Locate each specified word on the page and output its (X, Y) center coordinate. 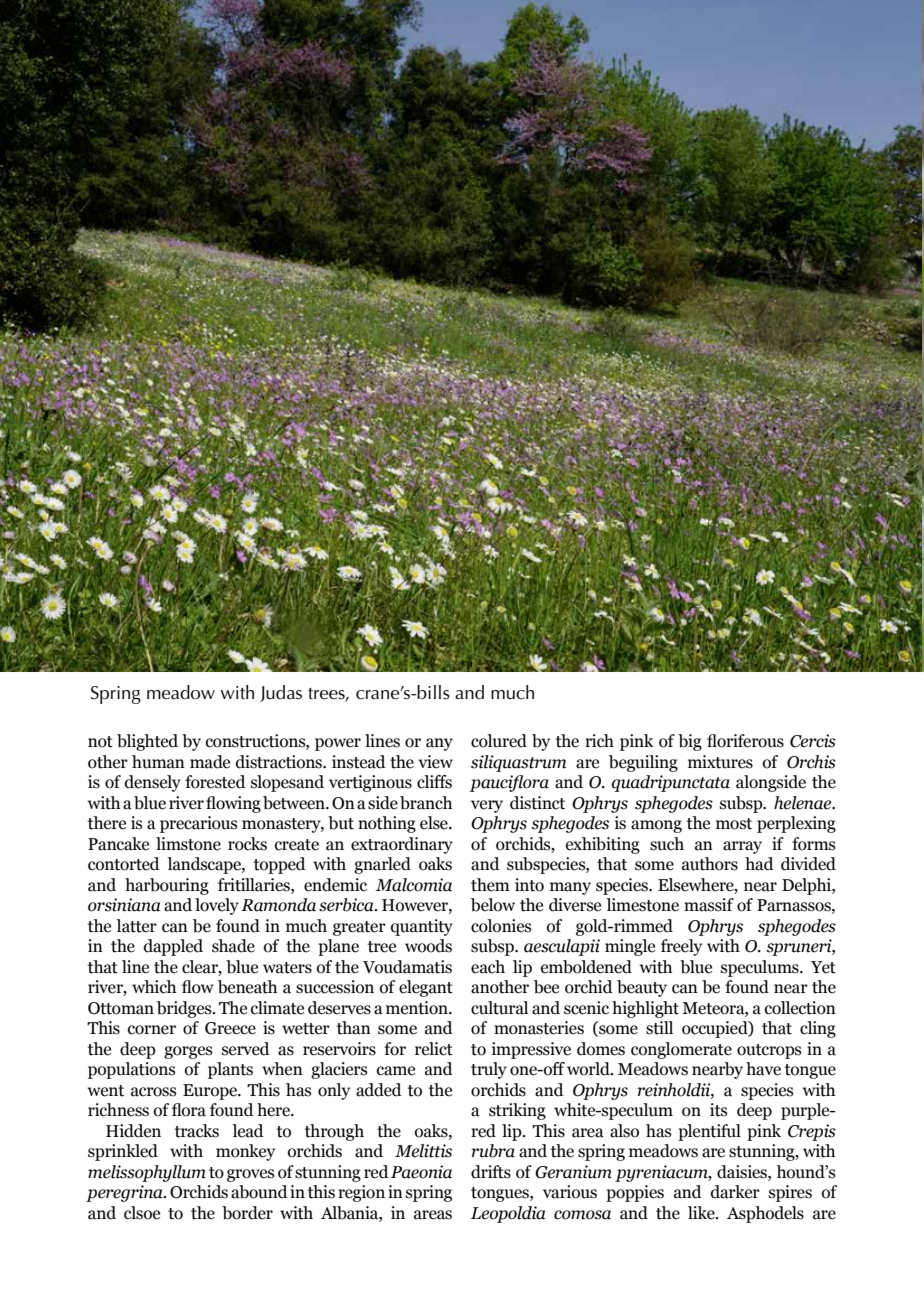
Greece (230, 1028)
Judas (281, 693)
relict (434, 1049)
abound (259, 1192)
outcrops (769, 1051)
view (435, 762)
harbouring (167, 886)
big (690, 742)
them (490, 885)
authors (710, 864)
